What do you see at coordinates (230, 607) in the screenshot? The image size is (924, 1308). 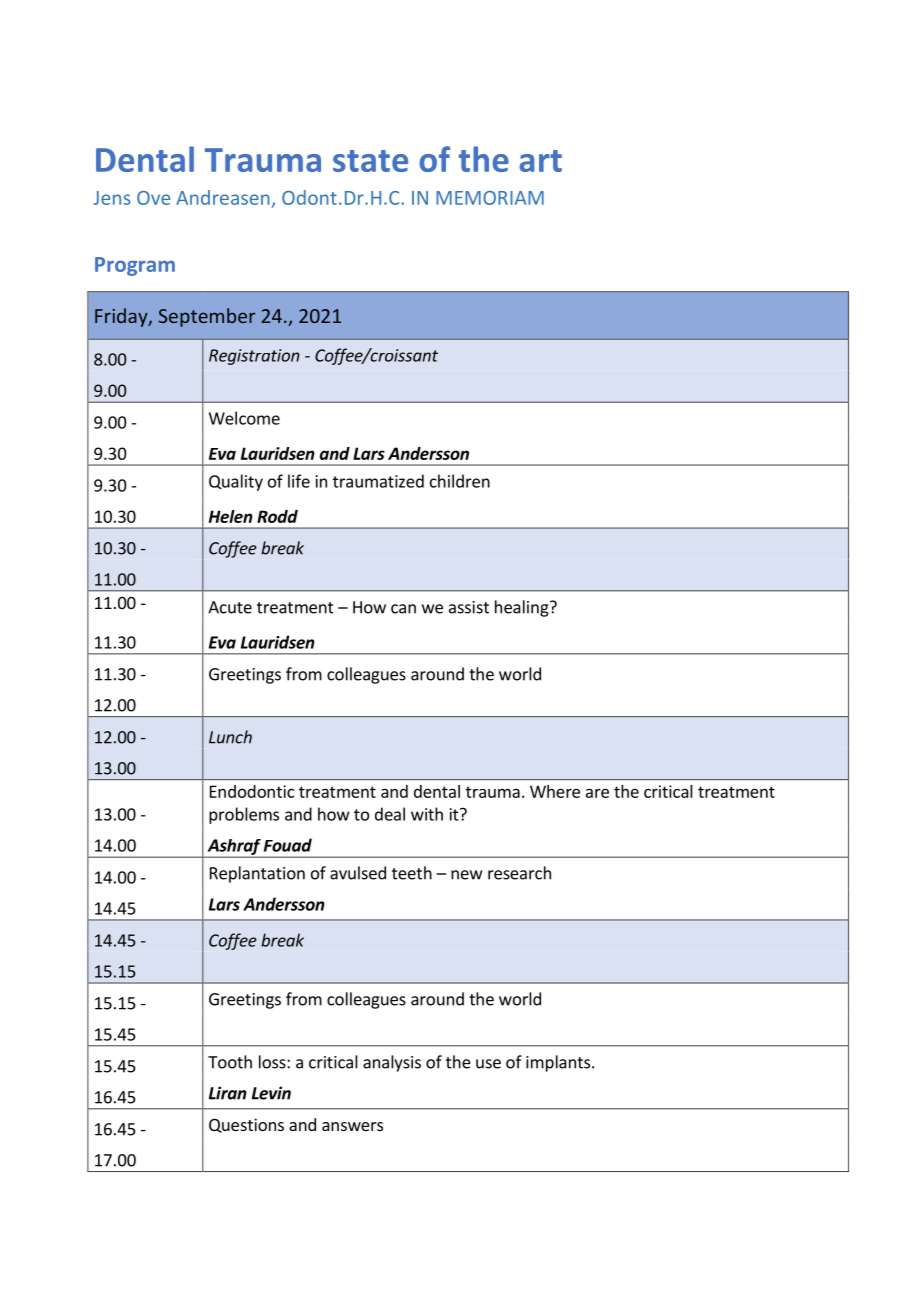 I see `Acute` at bounding box center [230, 607].
